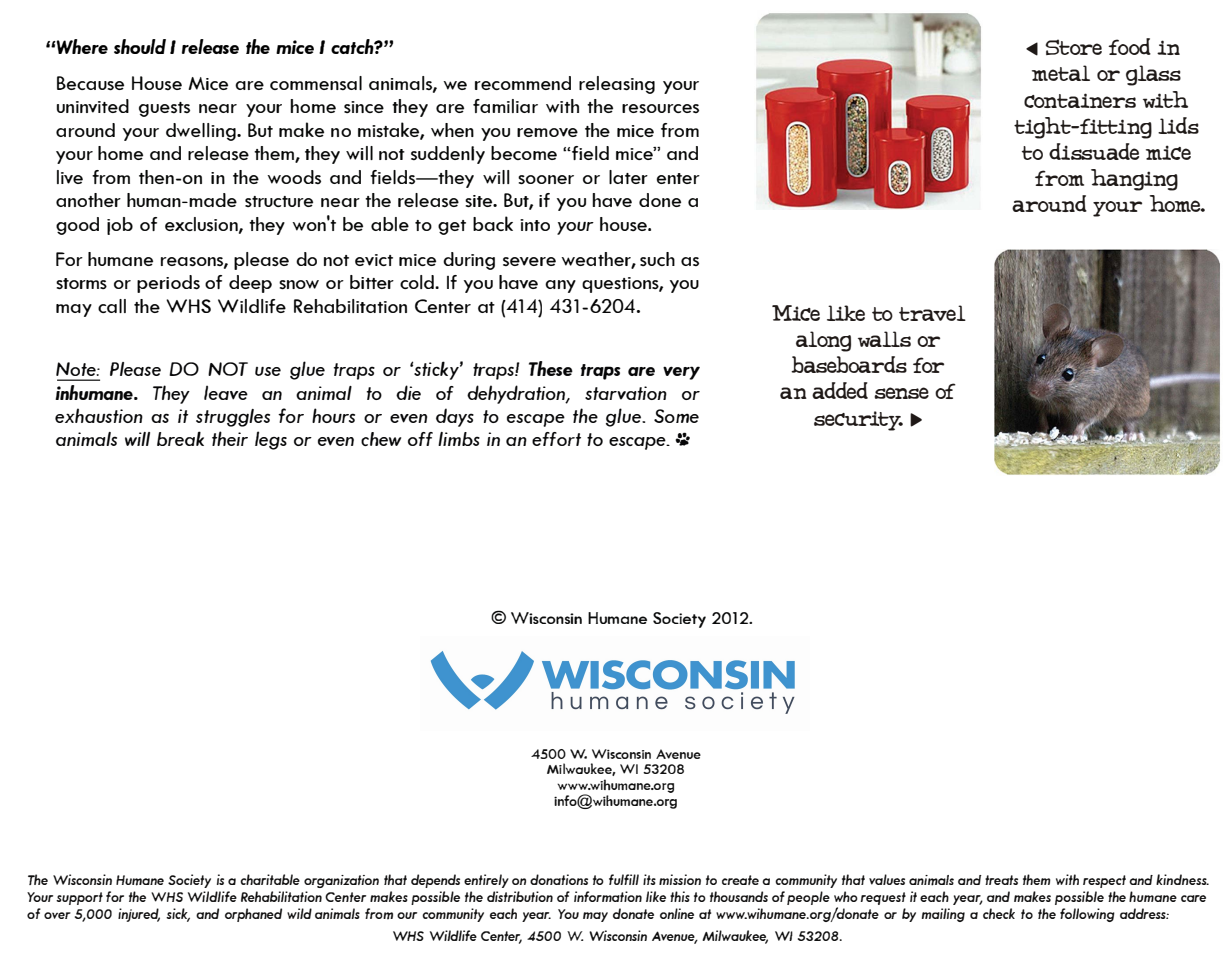  I want to click on sense, so click(901, 393).
